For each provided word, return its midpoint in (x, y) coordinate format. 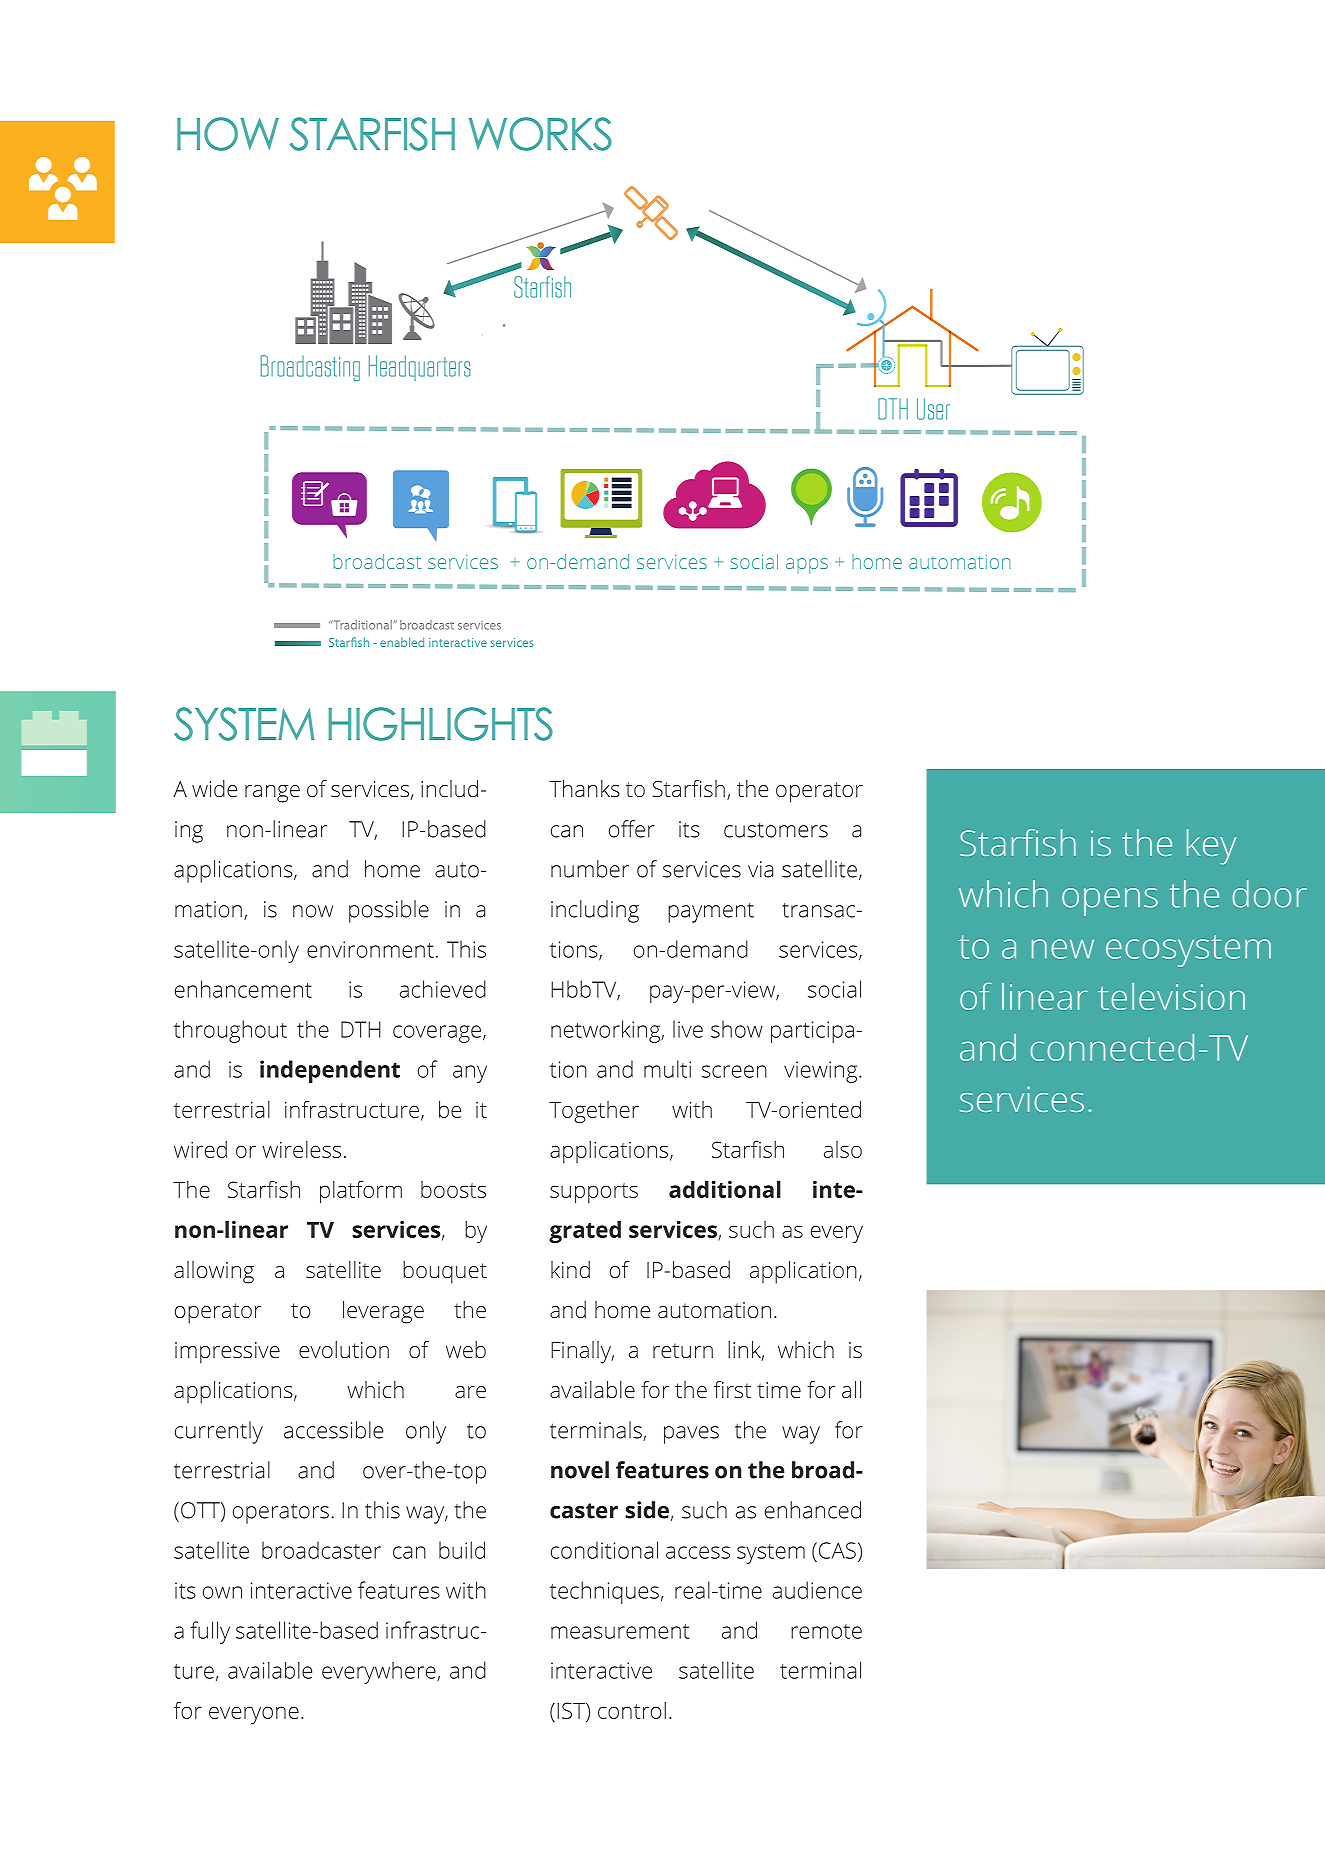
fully (210, 1632)
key (1211, 847)
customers (776, 830)
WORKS (540, 134)
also (843, 1149)
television (1171, 996)
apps (807, 566)
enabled (402, 642)
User (933, 409)
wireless (301, 1149)
